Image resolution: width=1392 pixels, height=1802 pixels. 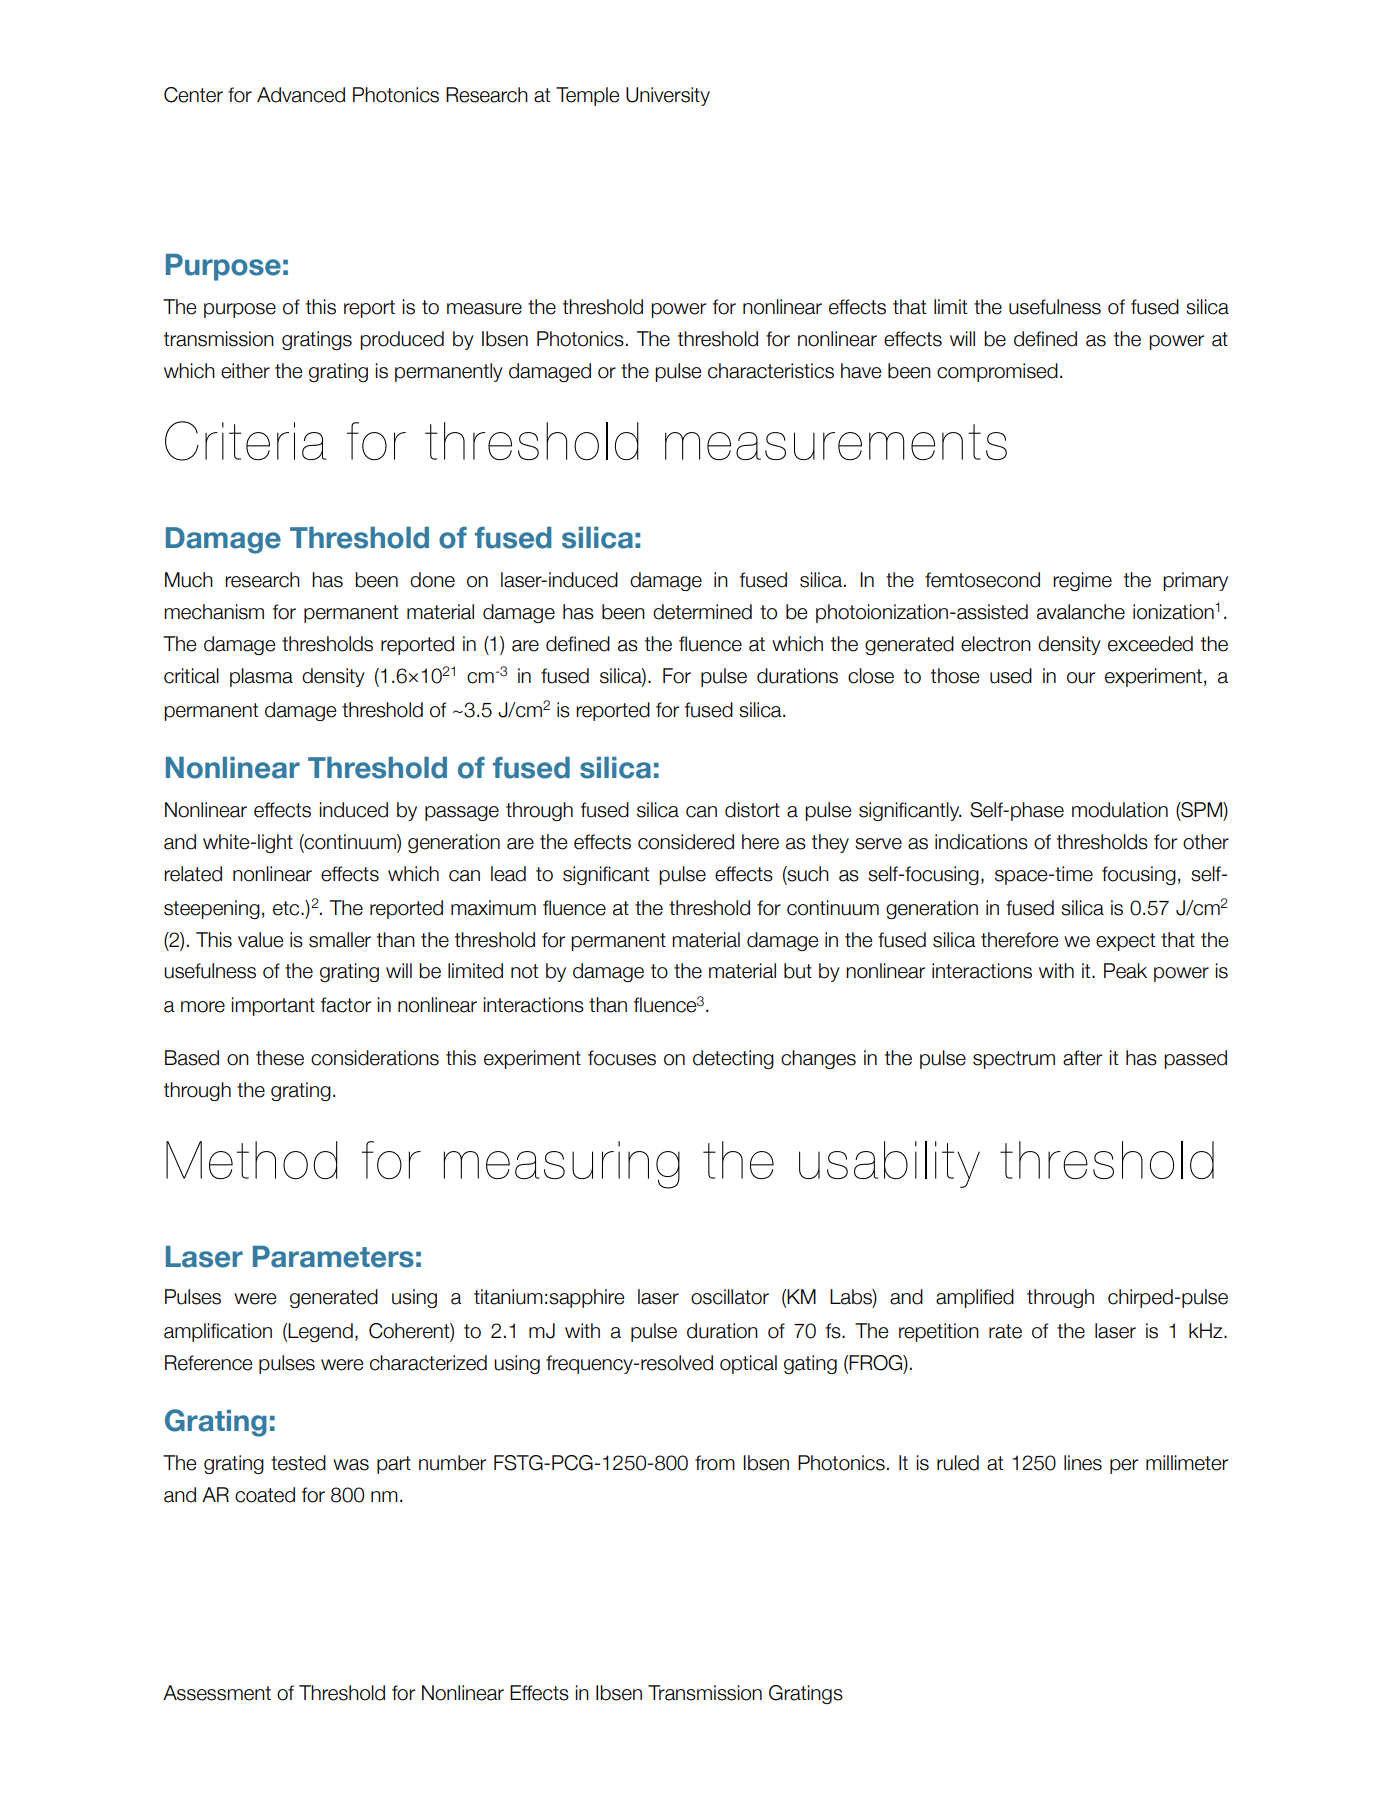 I want to click on Advanced, so click(x=301, y=95).
